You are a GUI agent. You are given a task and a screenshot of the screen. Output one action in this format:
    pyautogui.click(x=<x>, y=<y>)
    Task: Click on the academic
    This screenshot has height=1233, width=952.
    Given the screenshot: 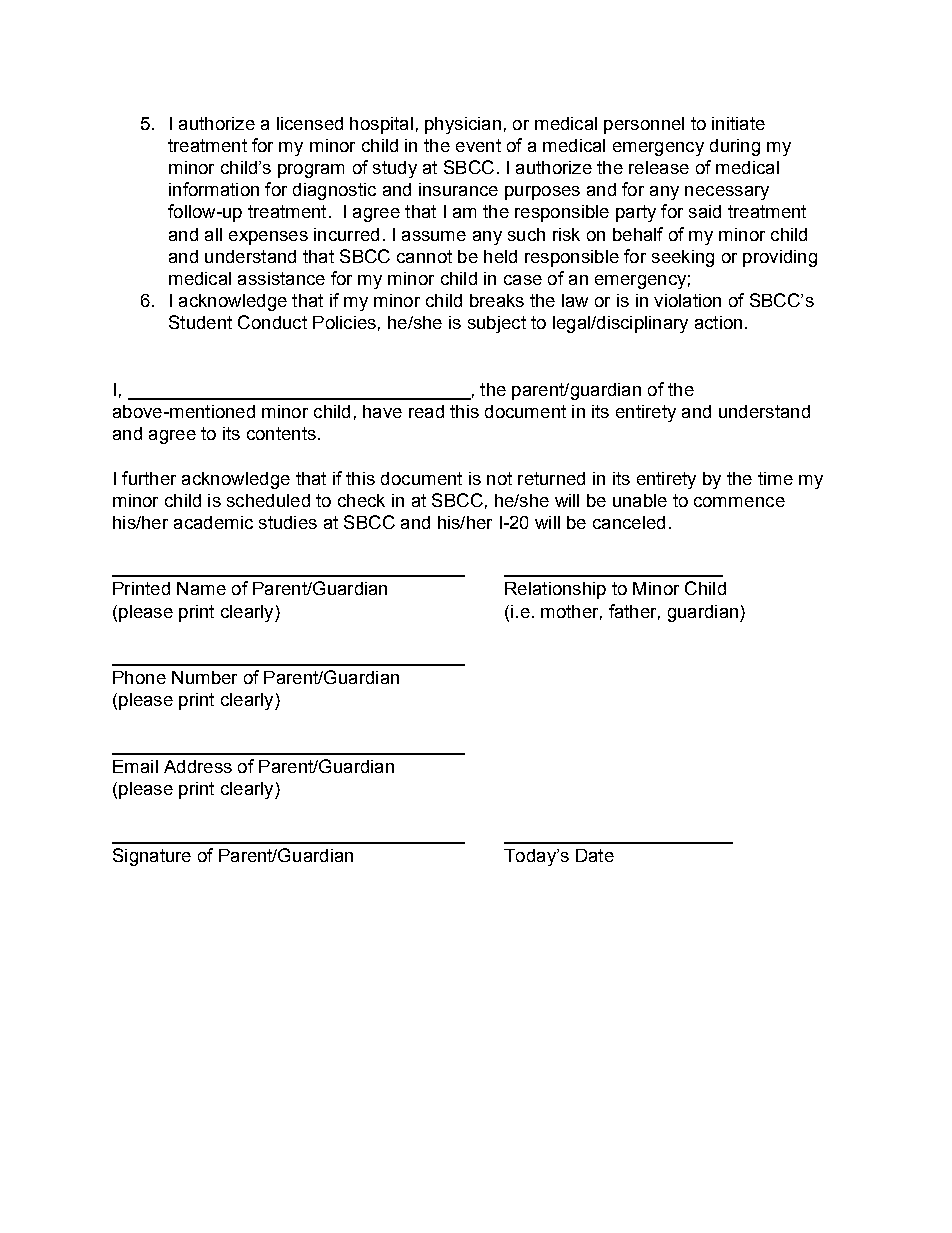 What is the action you would take?
    pyautogui.click(x=213, y=522)
